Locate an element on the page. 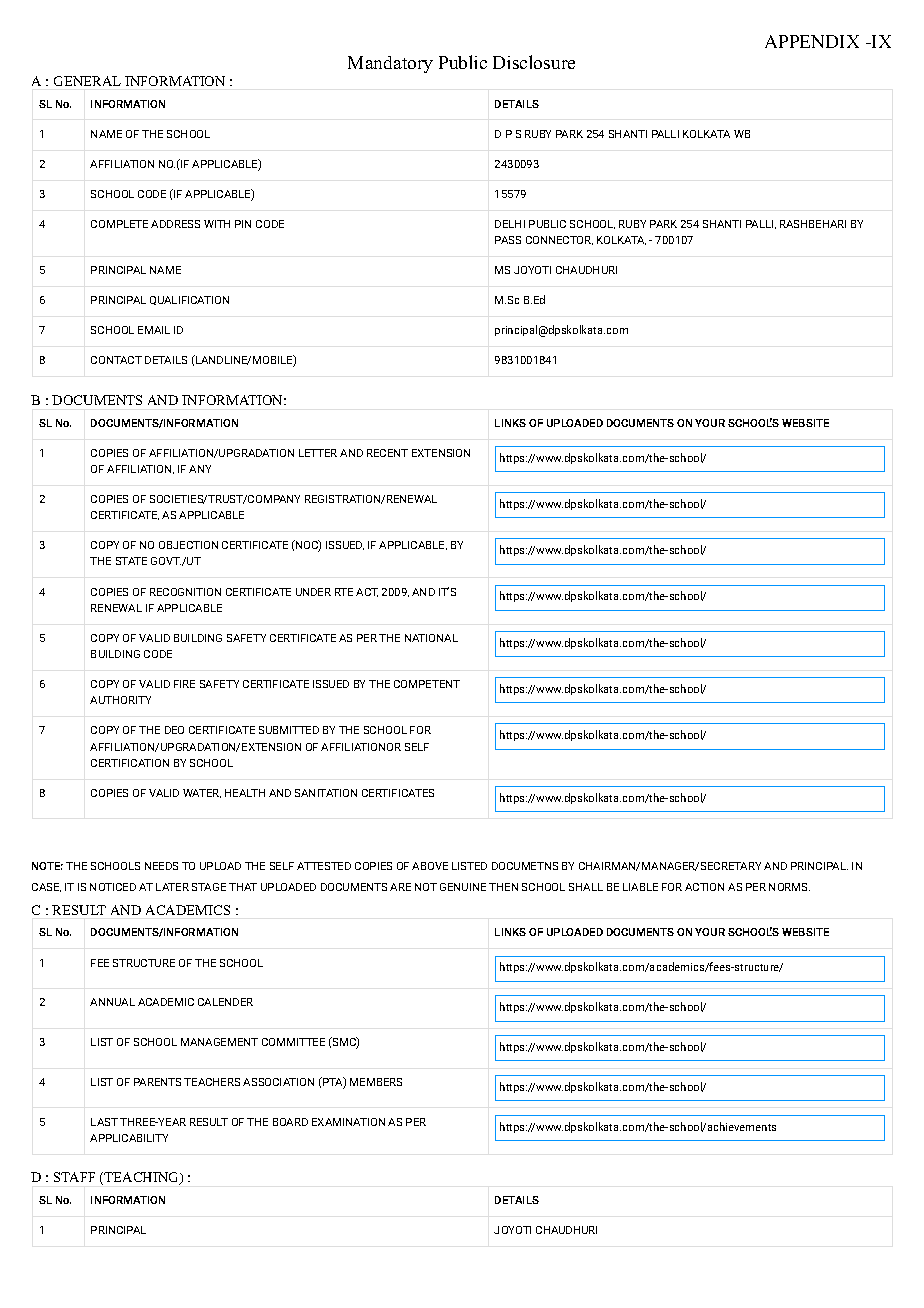 The height and width of the image is (1308, 924). EXAMINATION is located at coordinates (348, 1122).
